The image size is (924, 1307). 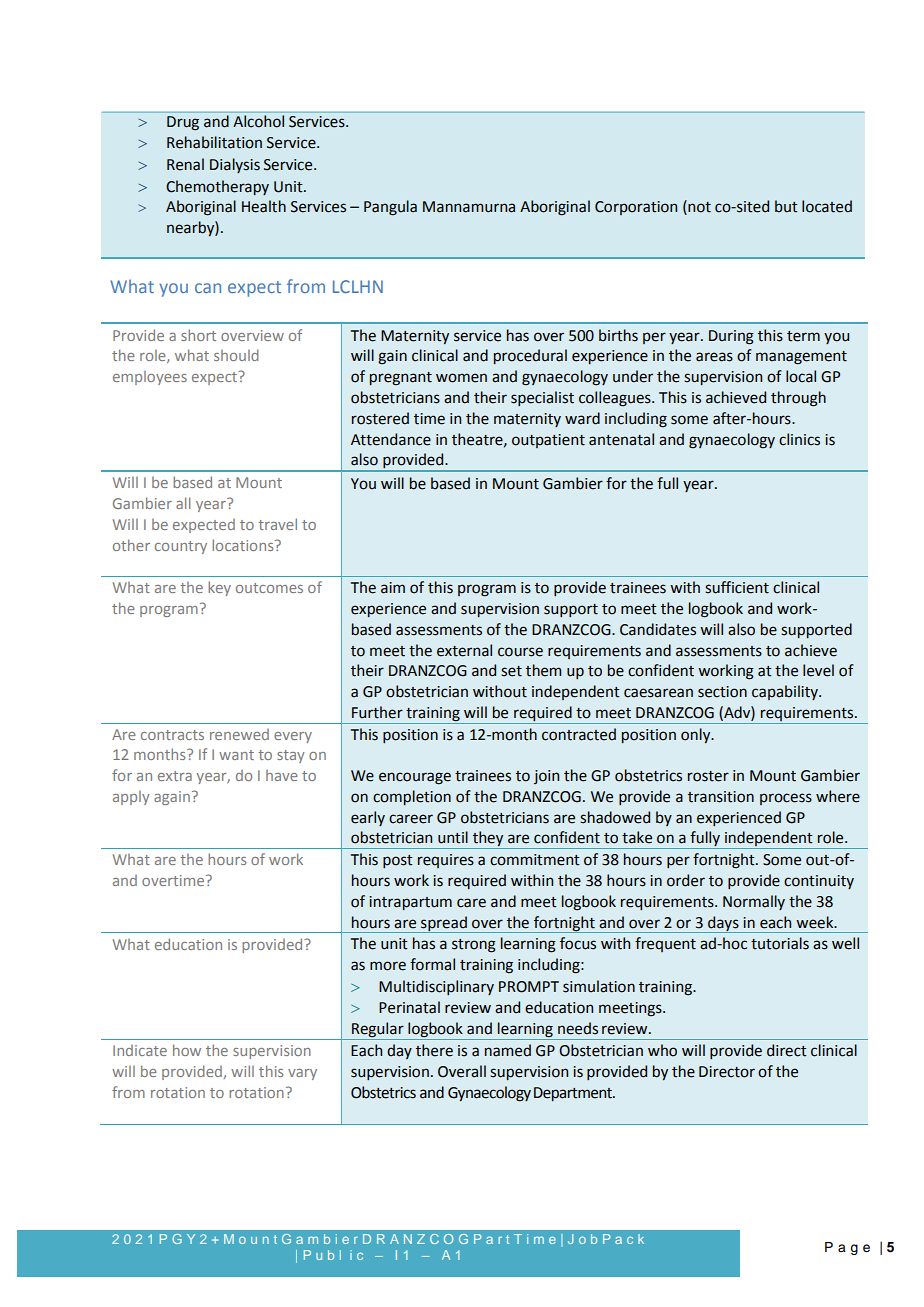 I want to click on want, so click(x=236, y=755).
